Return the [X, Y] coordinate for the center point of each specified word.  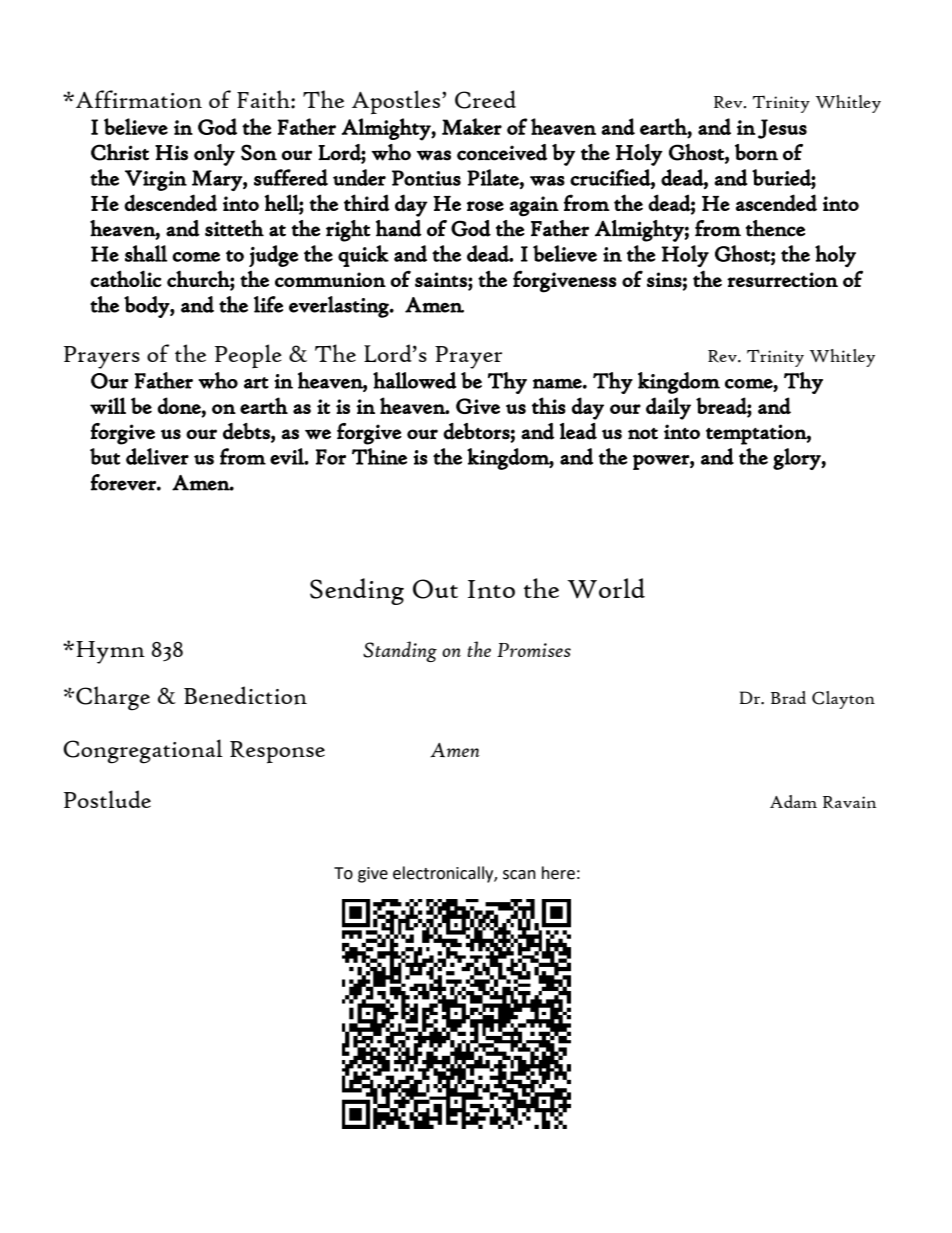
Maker [472, 126]
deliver [157, 456]
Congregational [143, 751]
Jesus [782, 129]
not [643, 434]
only [214, 155]
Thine [379, 456]
